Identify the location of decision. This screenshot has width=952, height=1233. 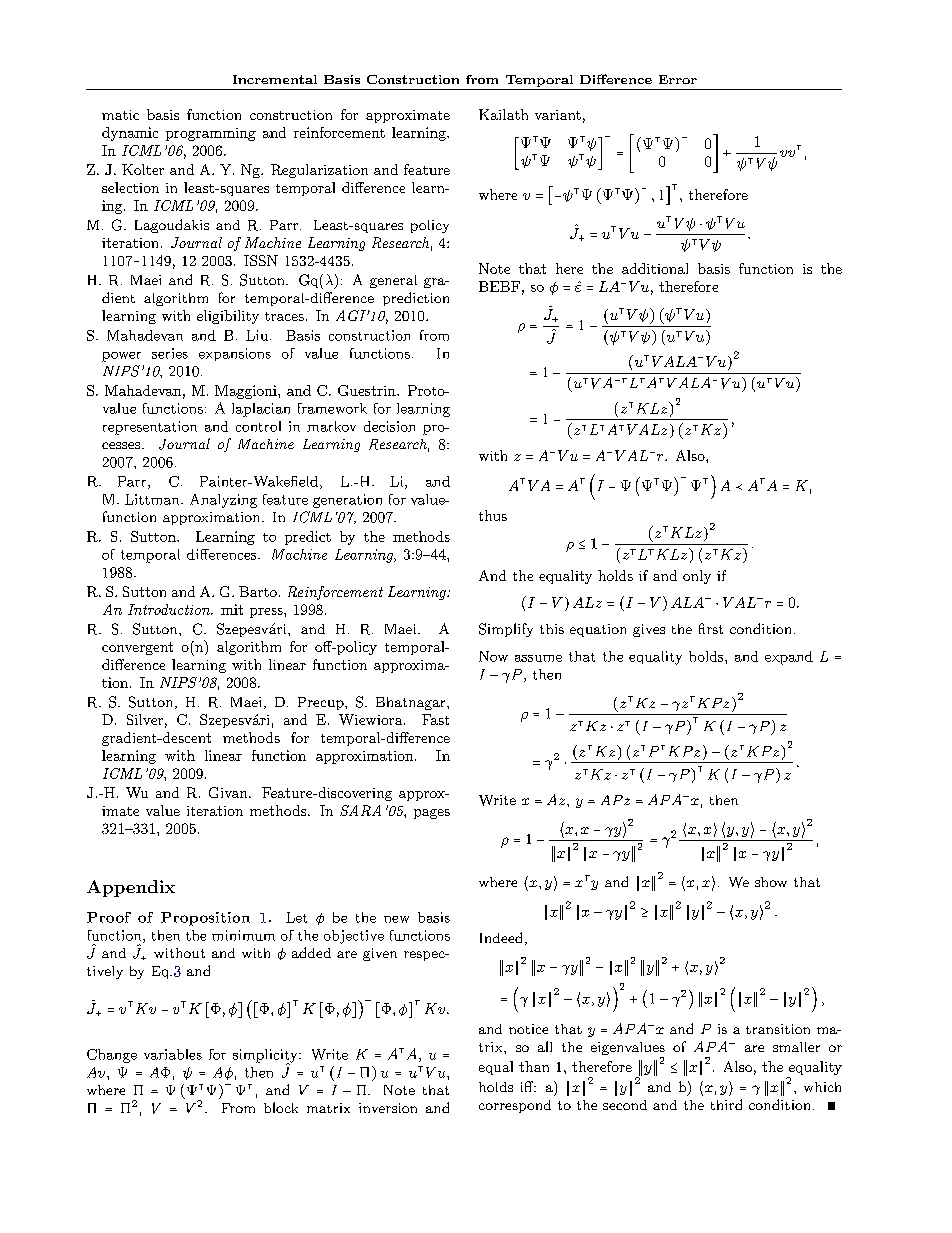
(389, 426).
